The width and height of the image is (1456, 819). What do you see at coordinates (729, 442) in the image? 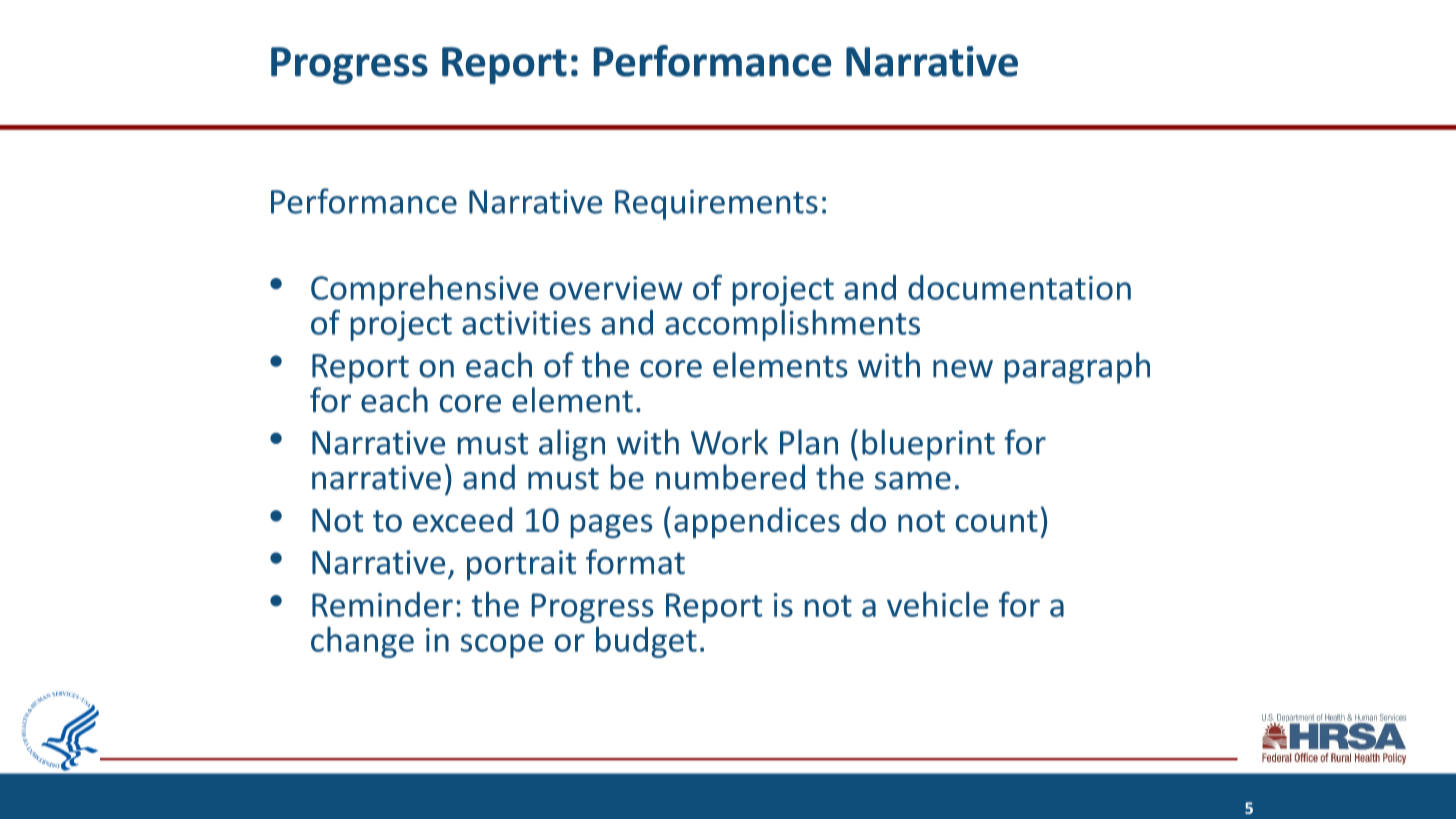
I see `Work` at bounding box center [729, 442].
